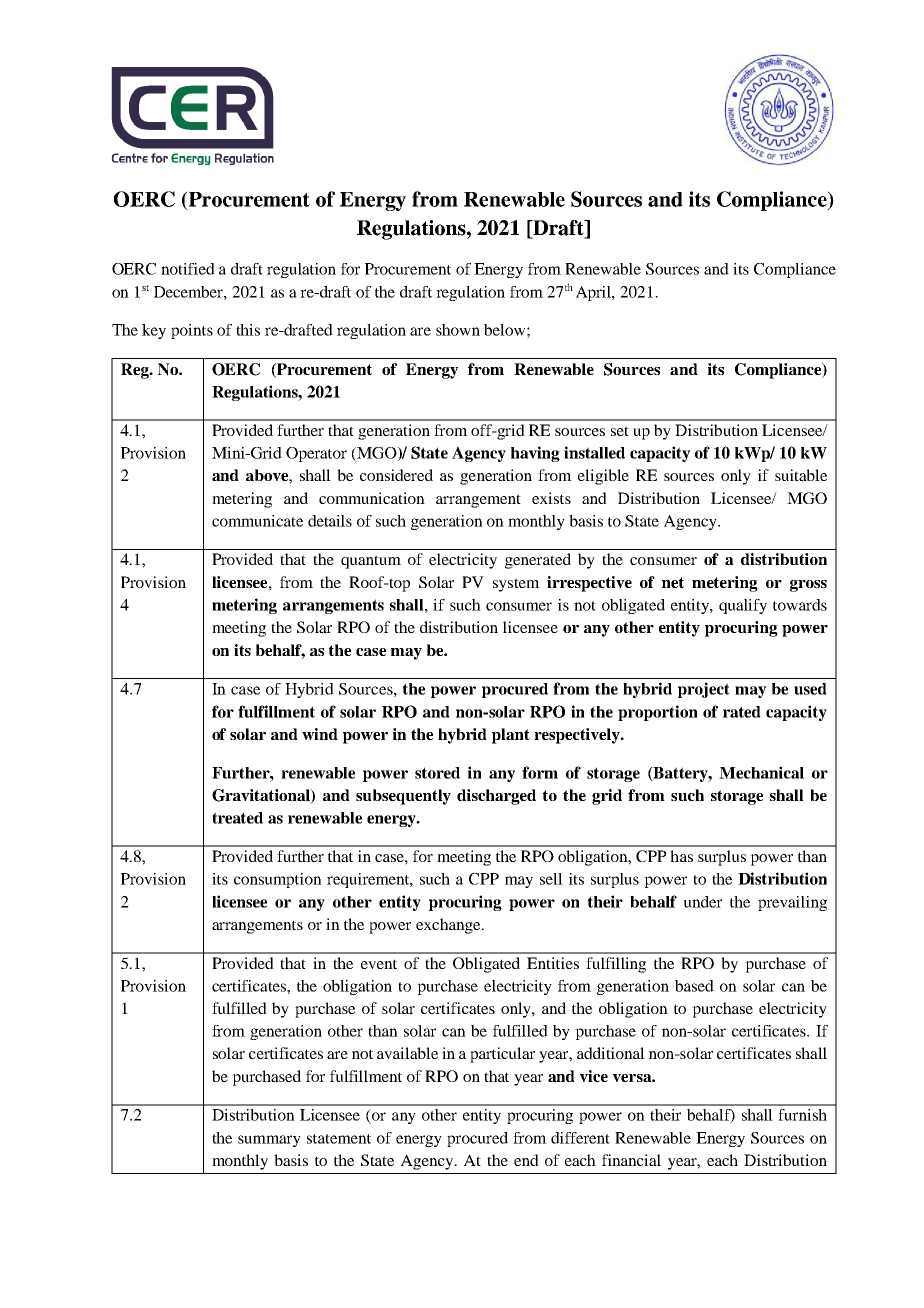  I want to click on this, so click(248, 330).
